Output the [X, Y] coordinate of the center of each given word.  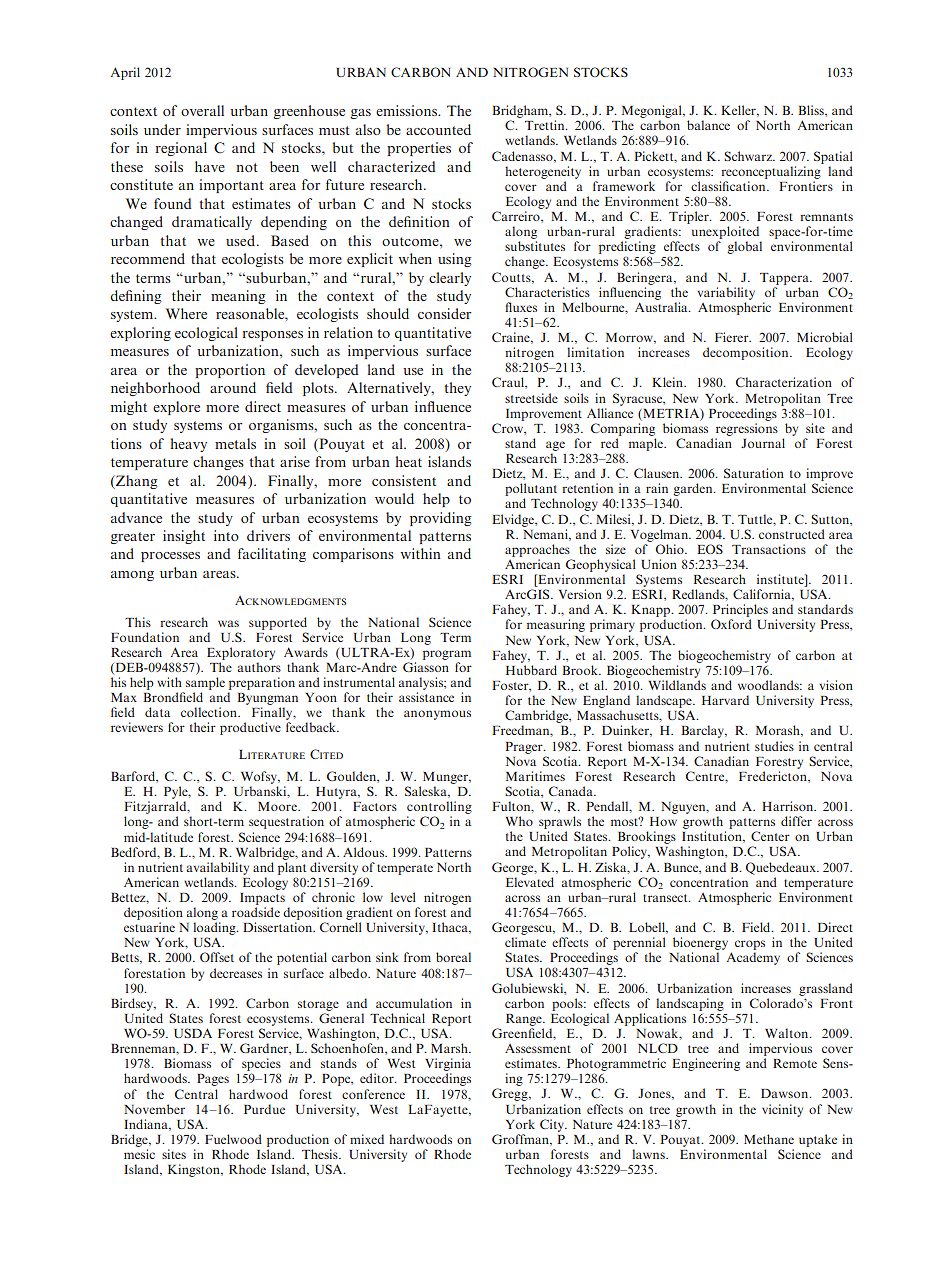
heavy [188, 445]
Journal [763, 443]
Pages [213, 1080]
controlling [439, 809]
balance [708, 125]
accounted [438, 129]
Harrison [789, 806]
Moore [278, 806]
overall [202, 110]
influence [443, 406]
